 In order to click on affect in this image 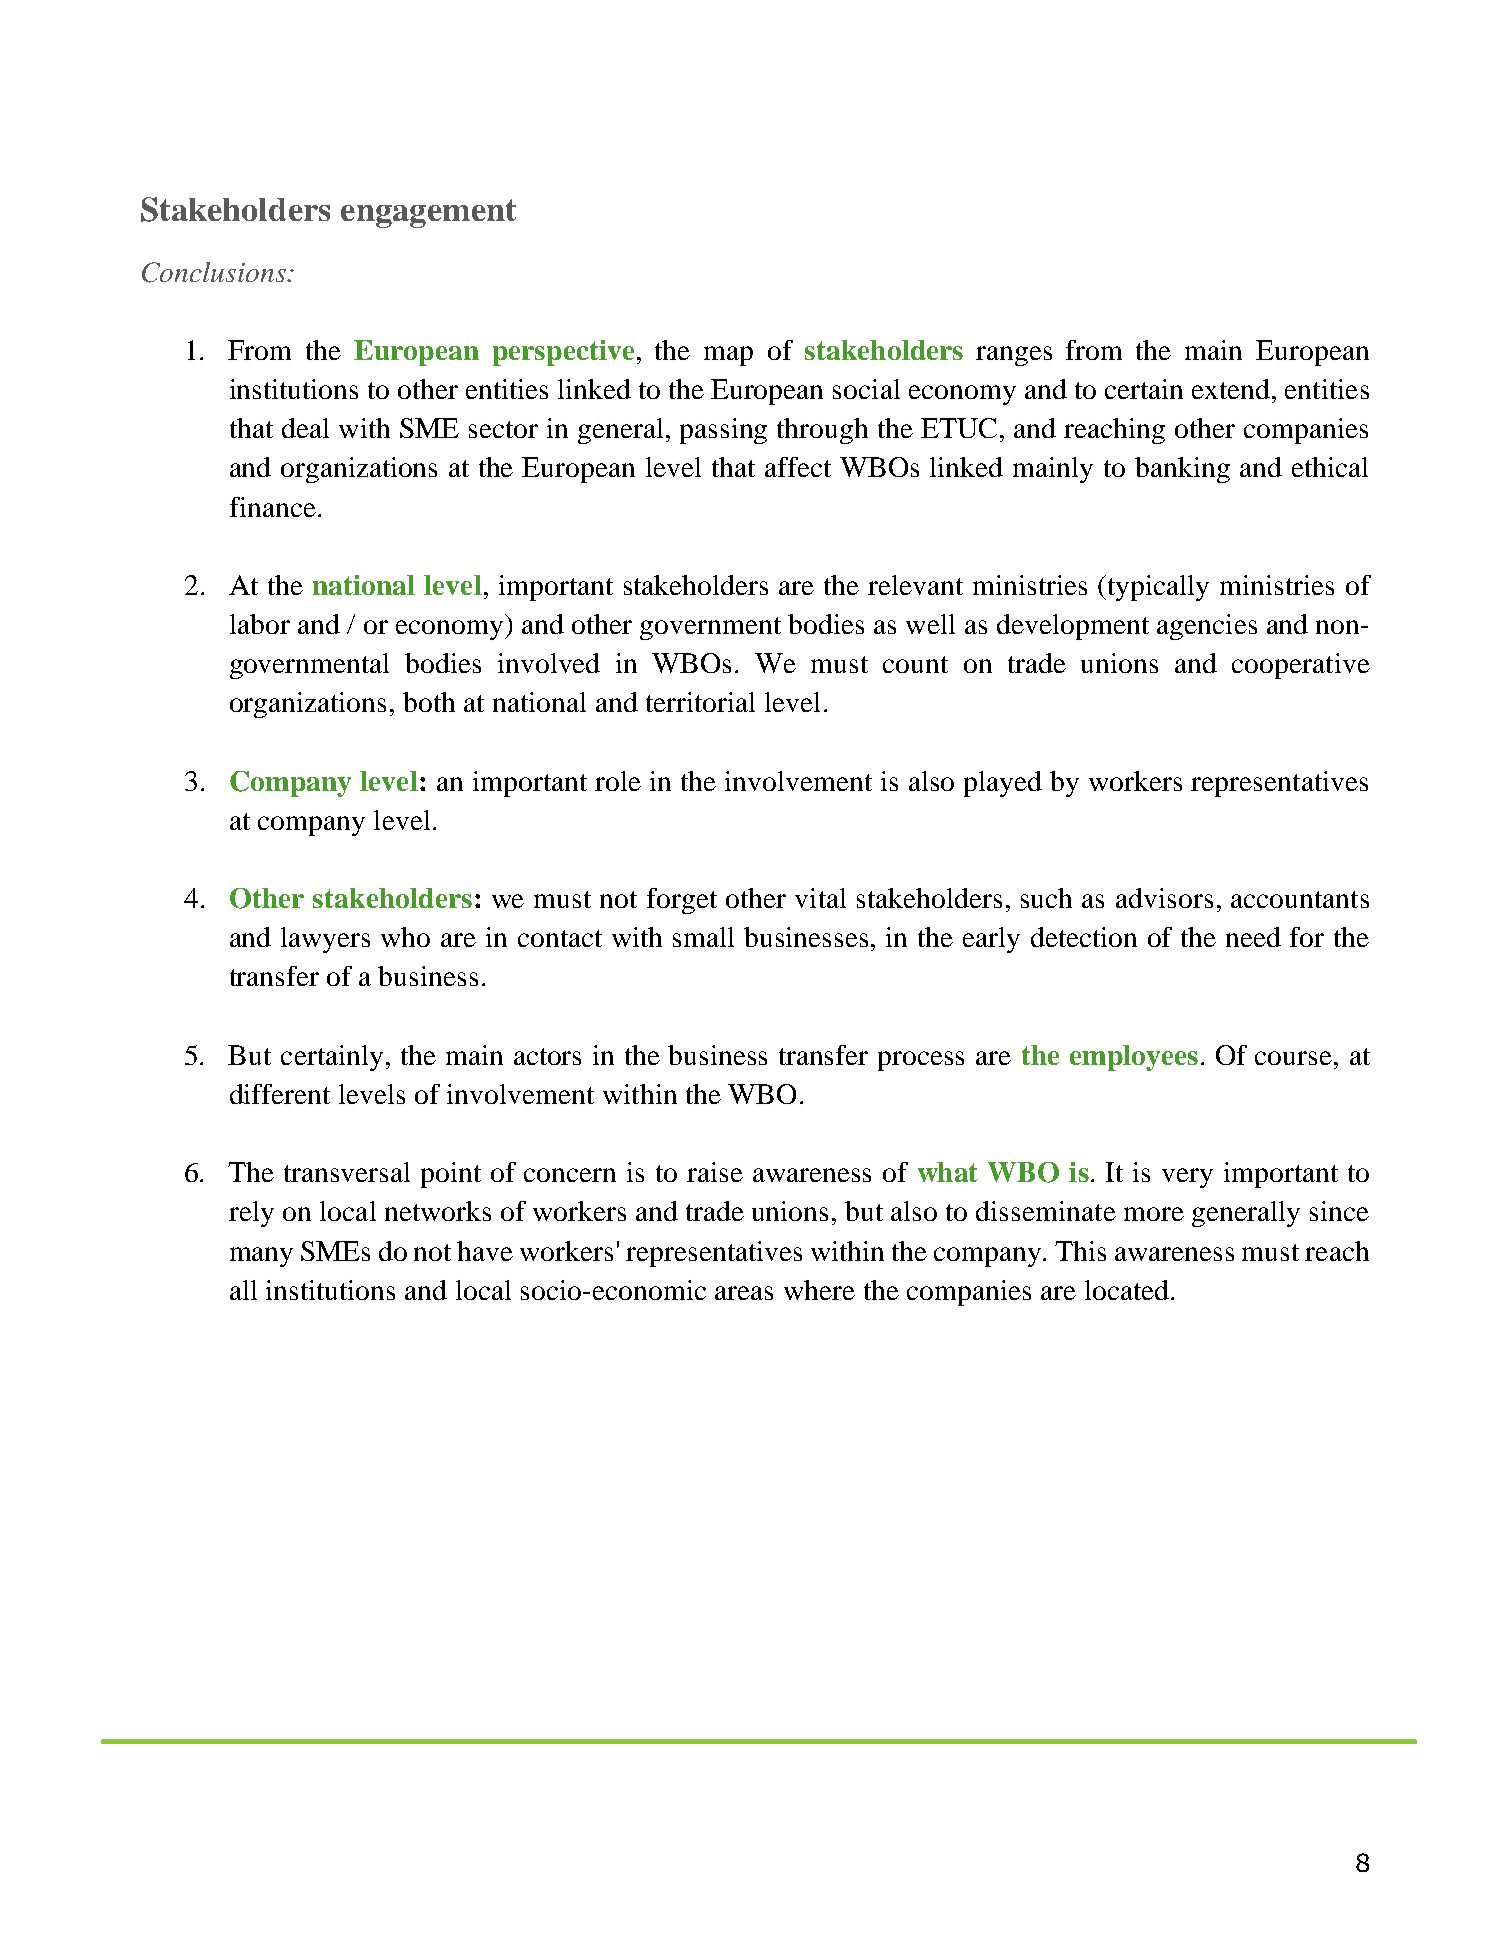, I will do `click(798, 467)`.
